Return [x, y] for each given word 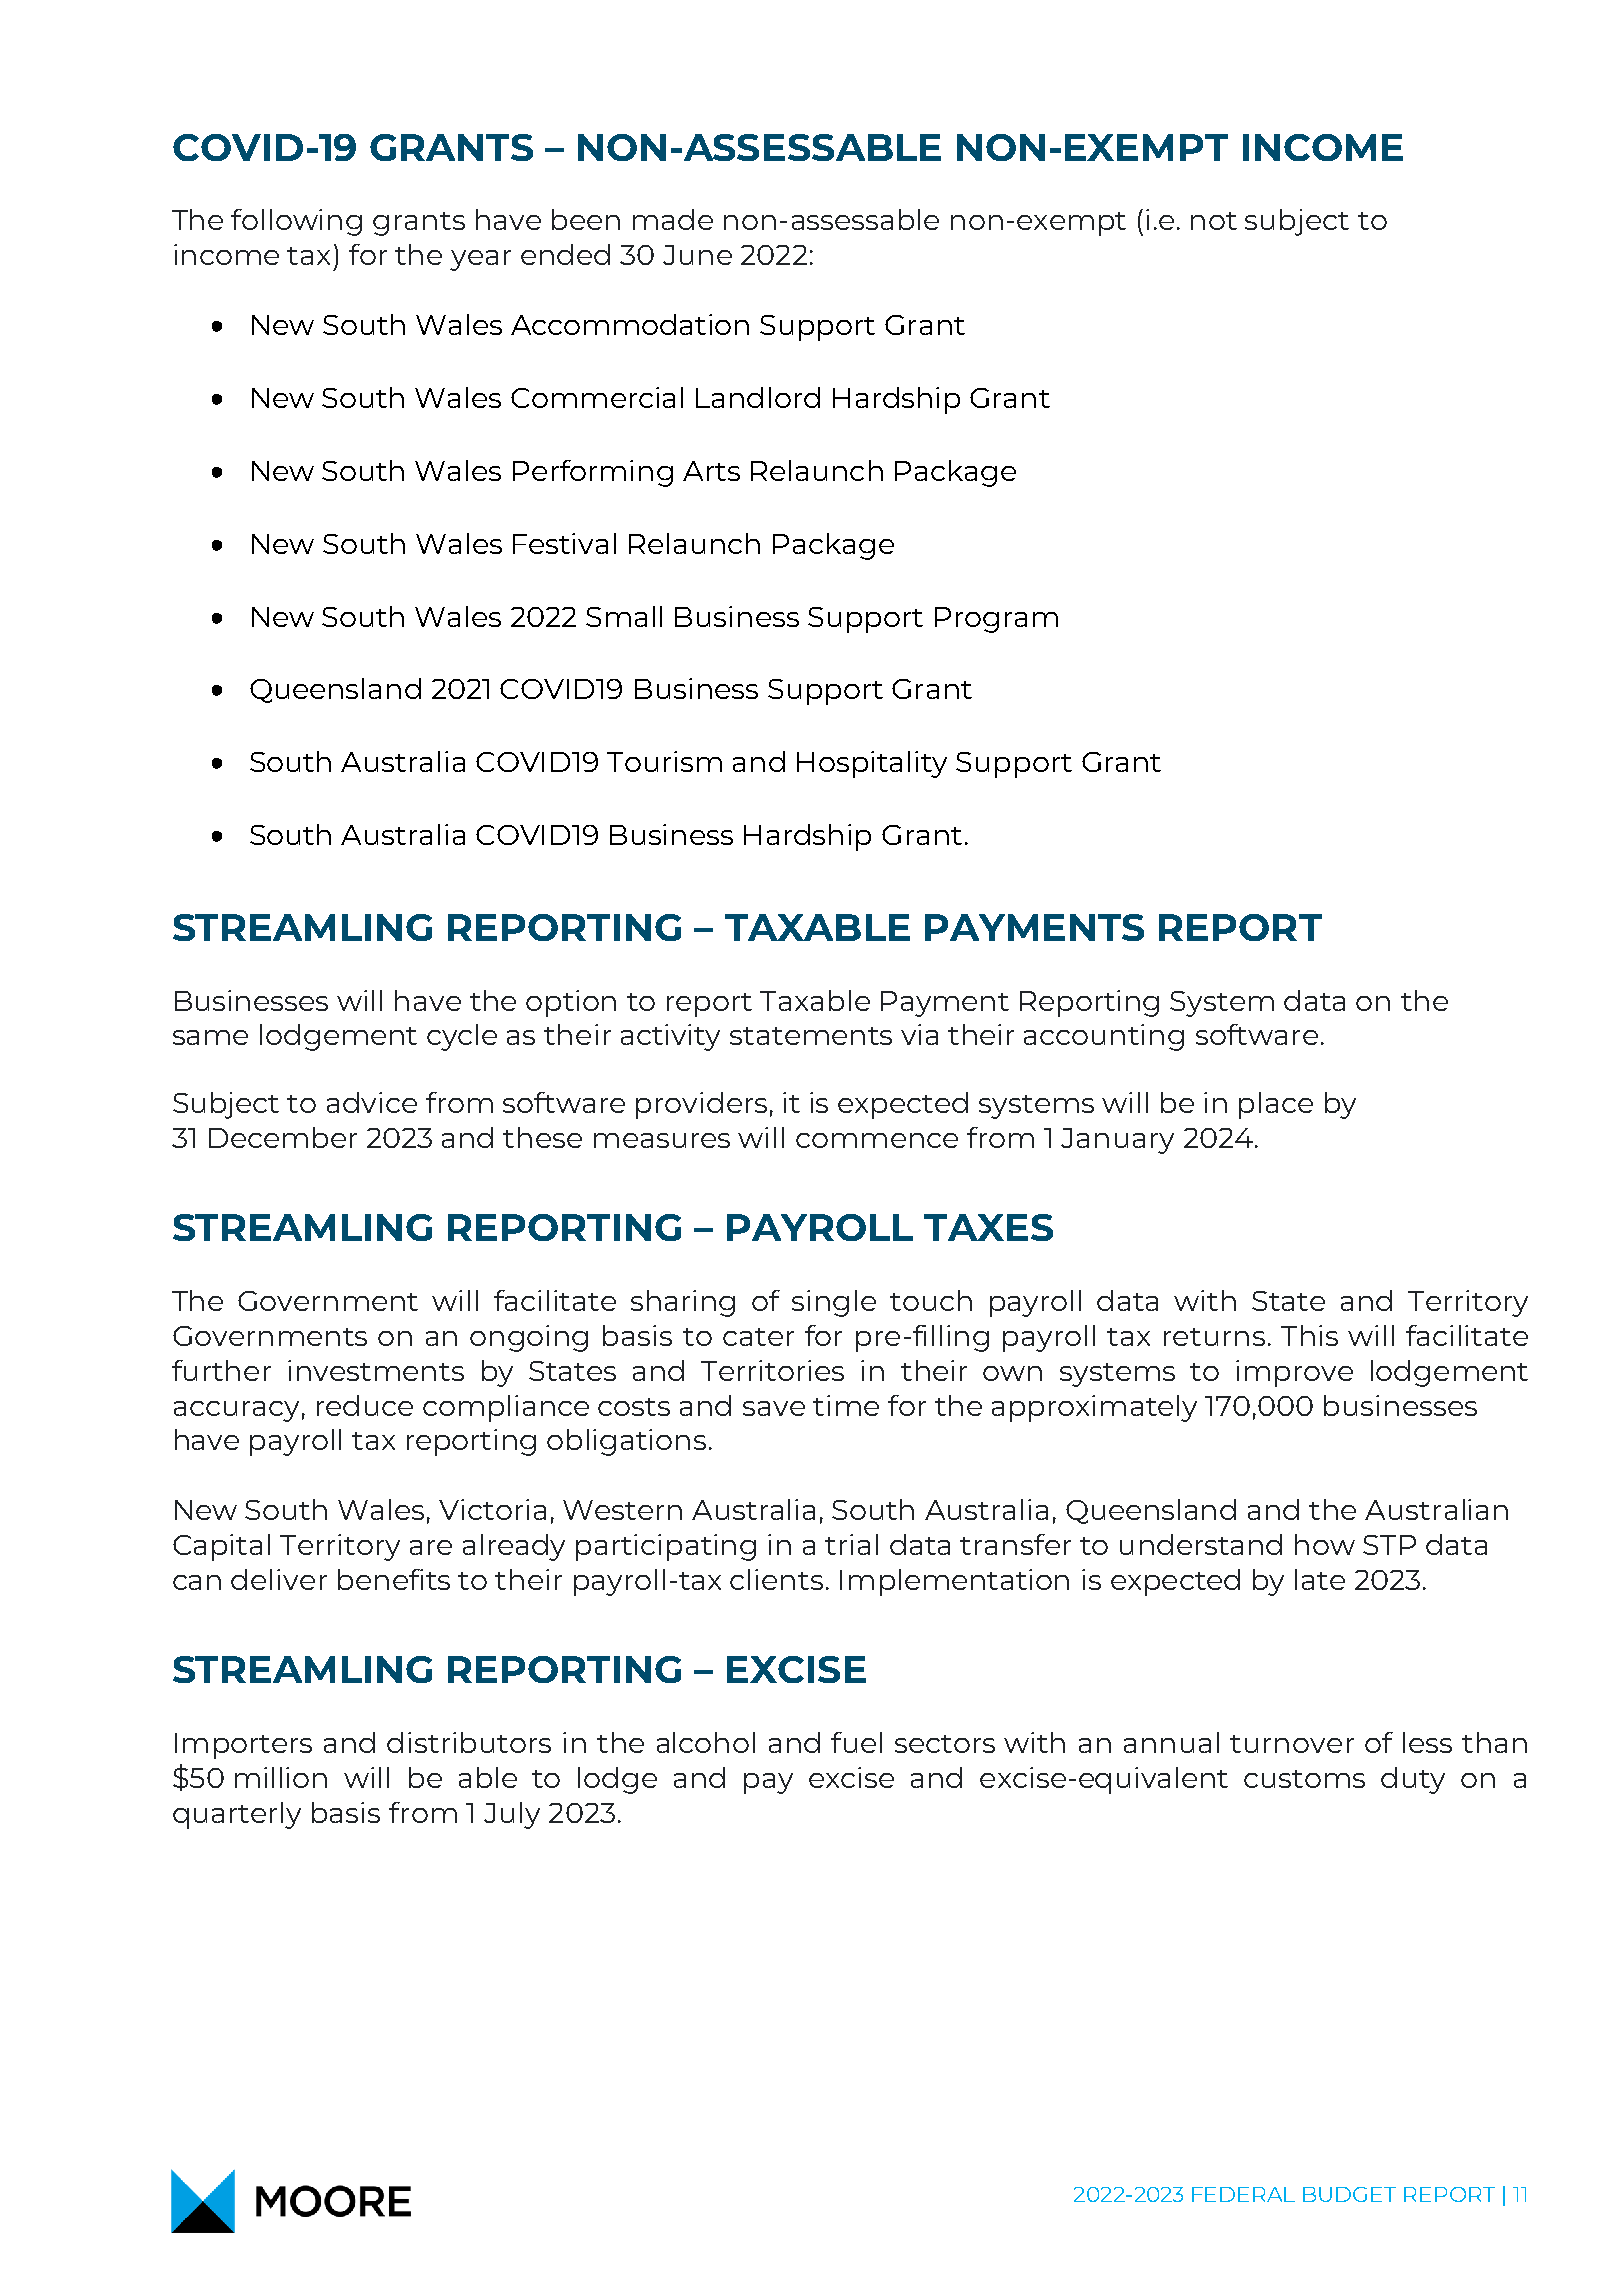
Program [996, 620]
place [1276, 1105]
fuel [856, 1742]
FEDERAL [1243, 2194]
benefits [394, 1579]
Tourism [664, 761]
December [283, 1137]
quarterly [237, 1815]
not [1214, 221]
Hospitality [872, 764]
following [296, 222]
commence [877, 1140]
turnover [1292, 1744]
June [697, 255]
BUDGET [1349, 2194]
